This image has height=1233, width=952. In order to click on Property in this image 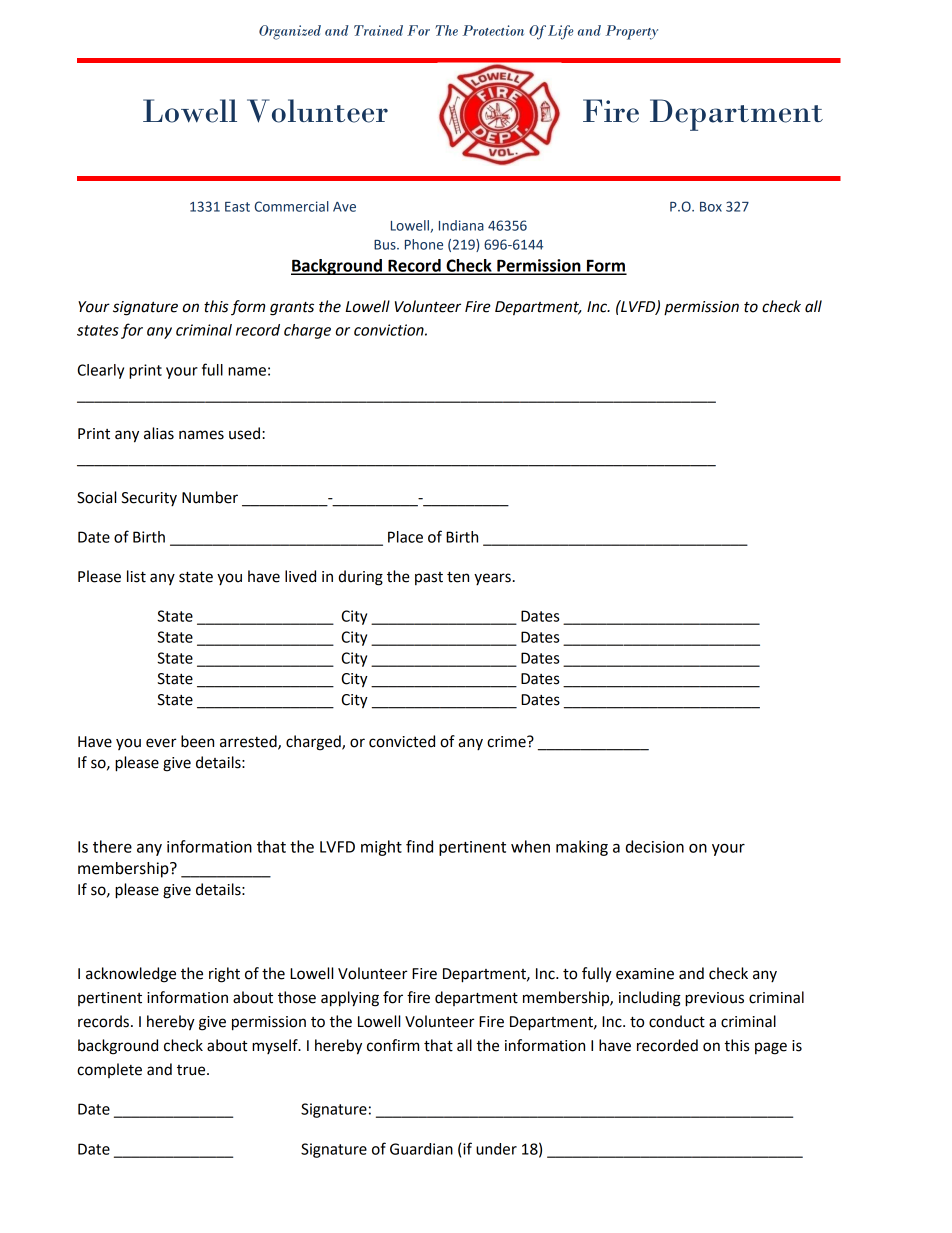, I will do `click(631, 32)`.
